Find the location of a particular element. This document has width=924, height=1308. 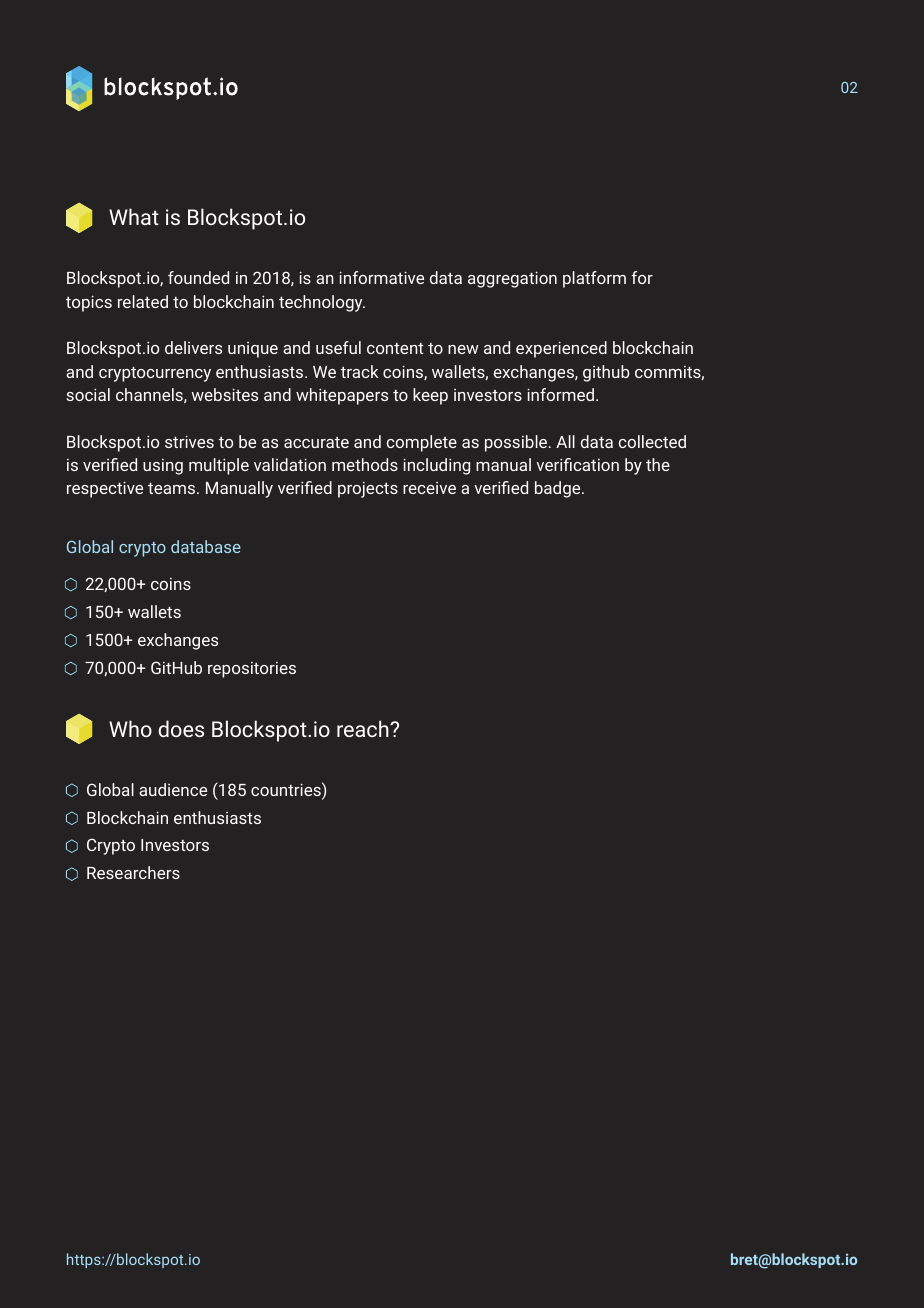

What is located at coordinates (134, 216).
